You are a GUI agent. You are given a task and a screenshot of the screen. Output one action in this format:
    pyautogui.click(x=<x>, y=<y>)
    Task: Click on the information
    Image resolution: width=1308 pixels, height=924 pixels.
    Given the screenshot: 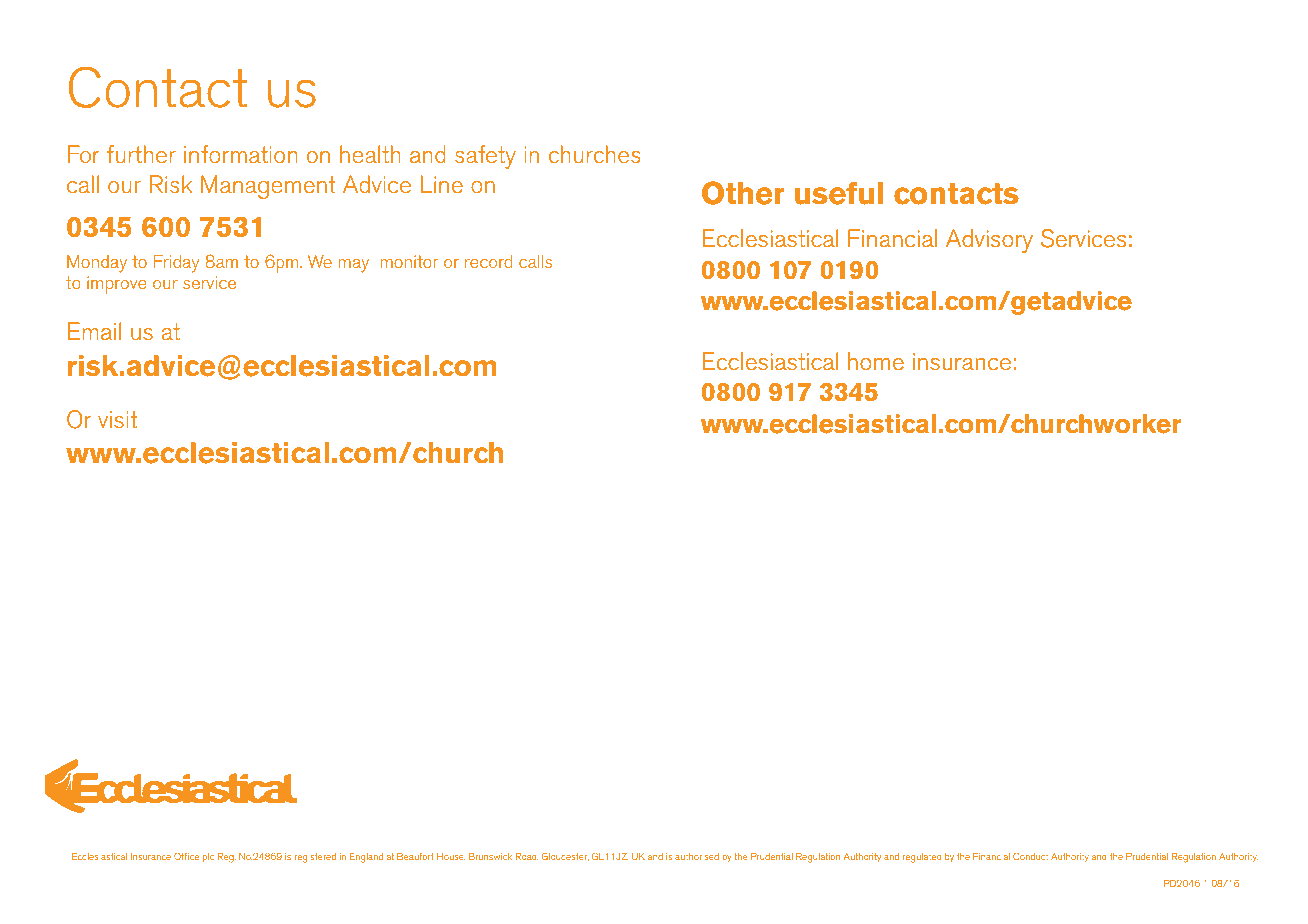 What is the action you would take?
    pyautogui.click(x=241, y=154)
